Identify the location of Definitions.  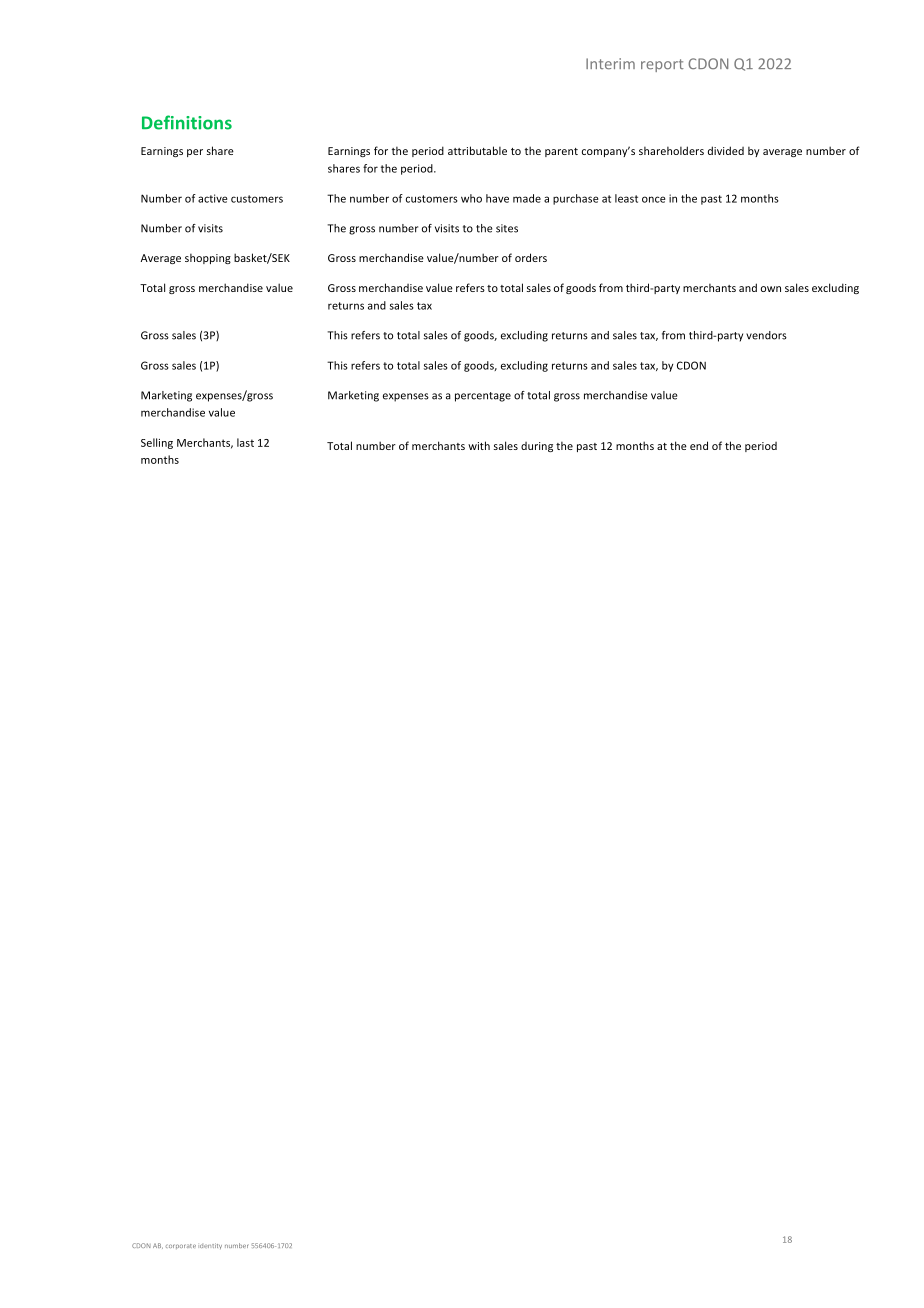
(187, 122).
